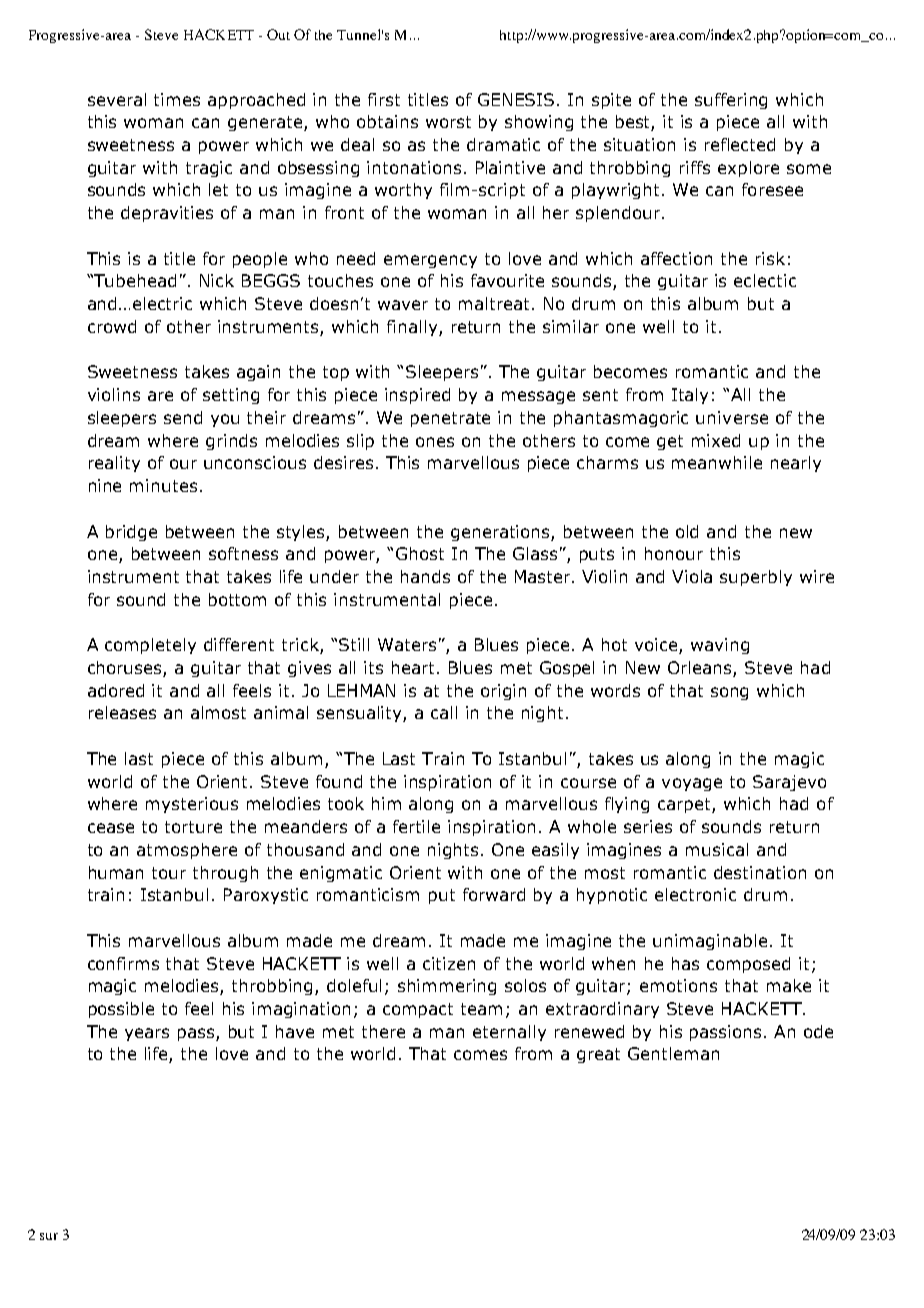  I want to click on there, so click(383, 1031).
